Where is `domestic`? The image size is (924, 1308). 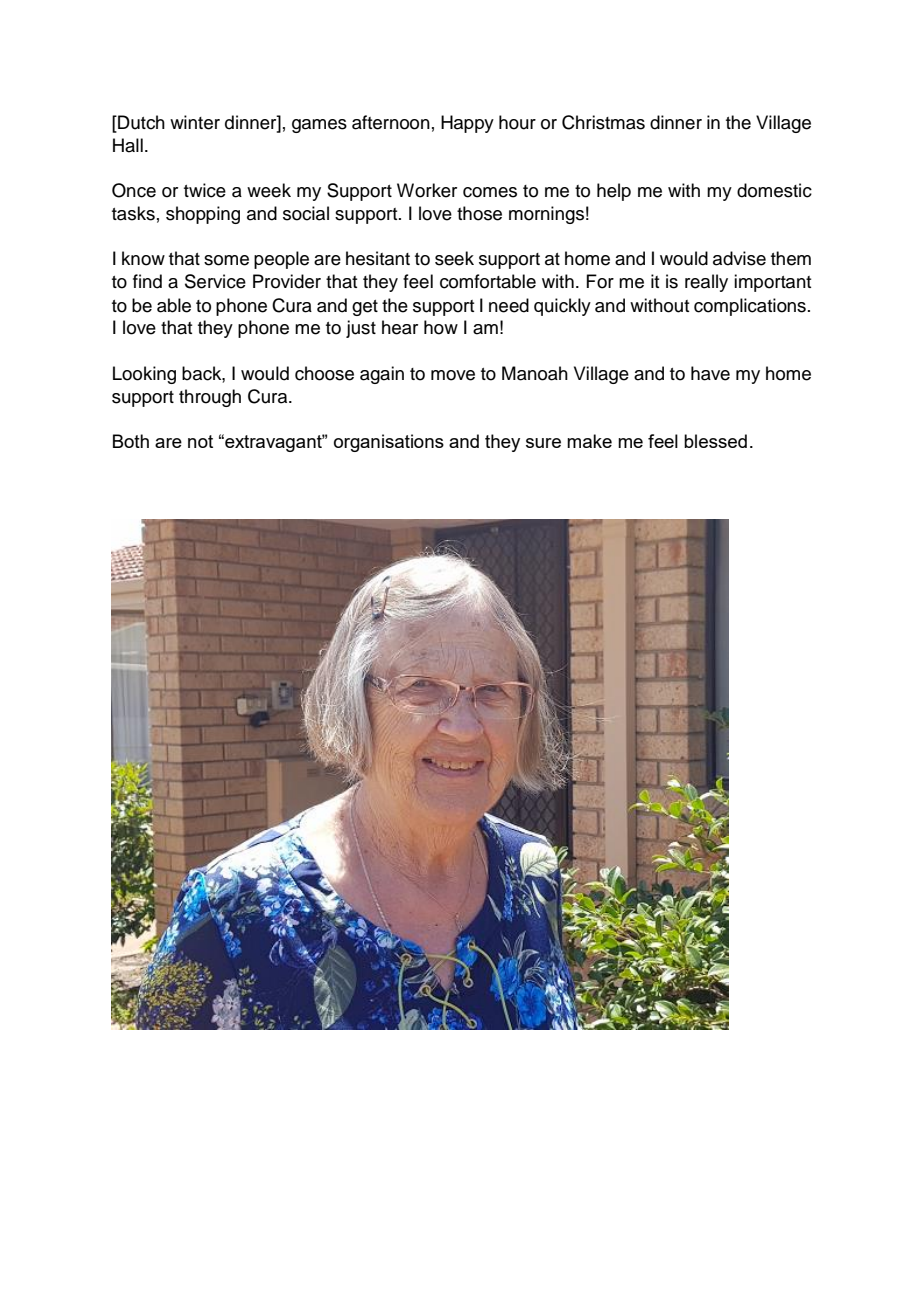
domestic is located at coordinates (774, 190).
